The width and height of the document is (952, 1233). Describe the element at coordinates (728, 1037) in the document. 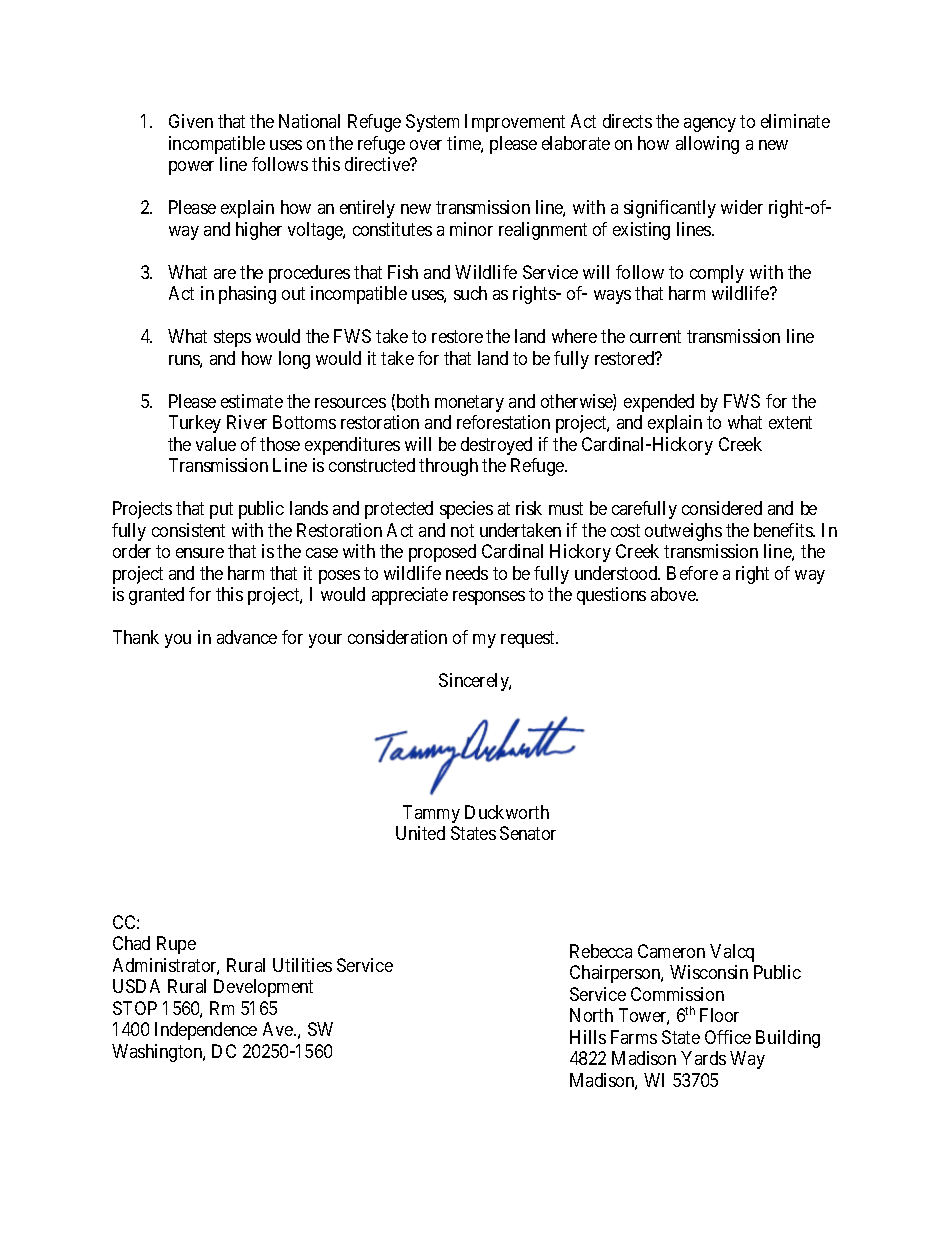

I see `Office` at that location.
